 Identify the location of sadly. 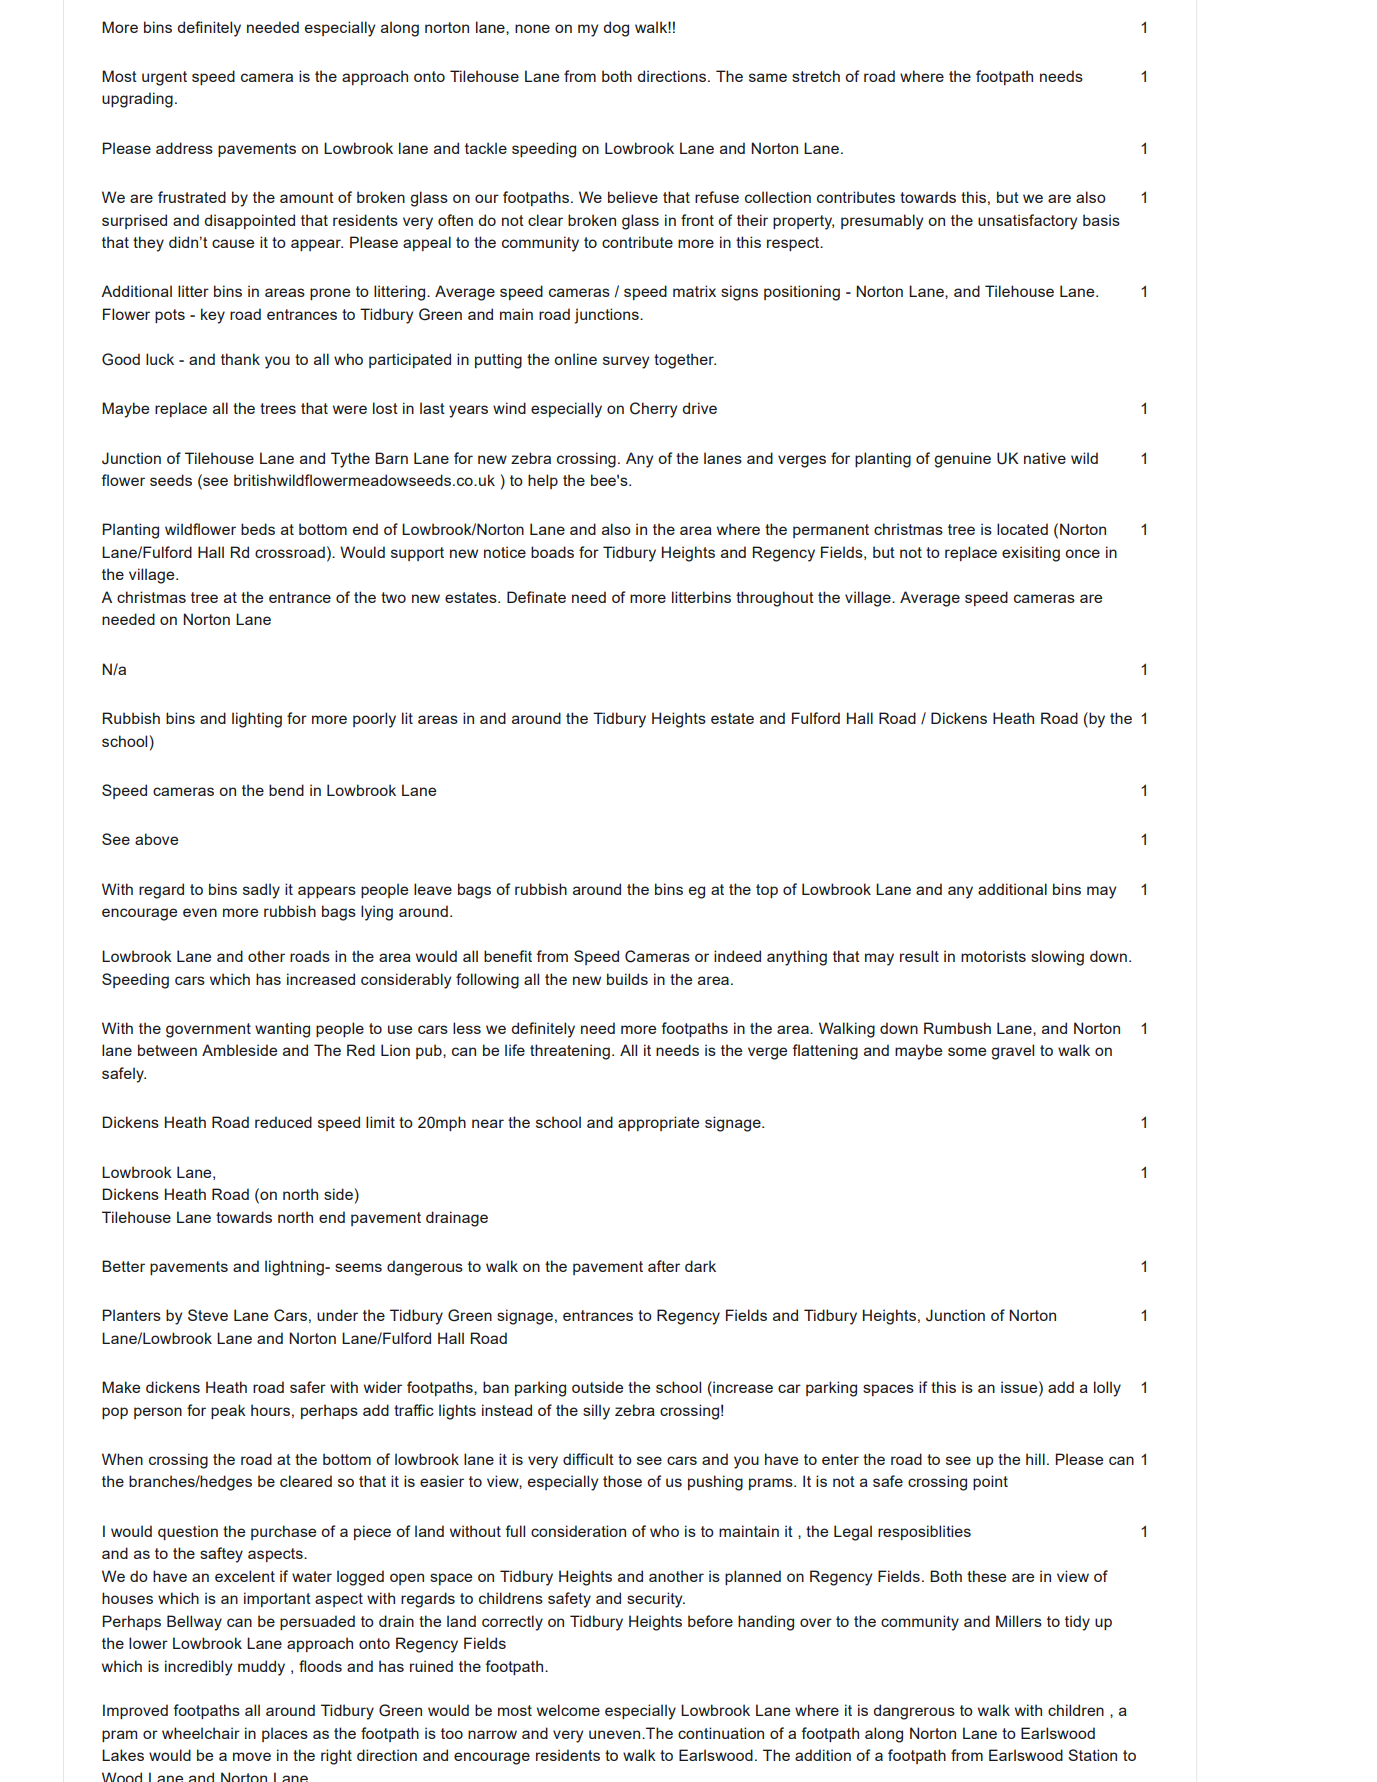
(261, 891).
